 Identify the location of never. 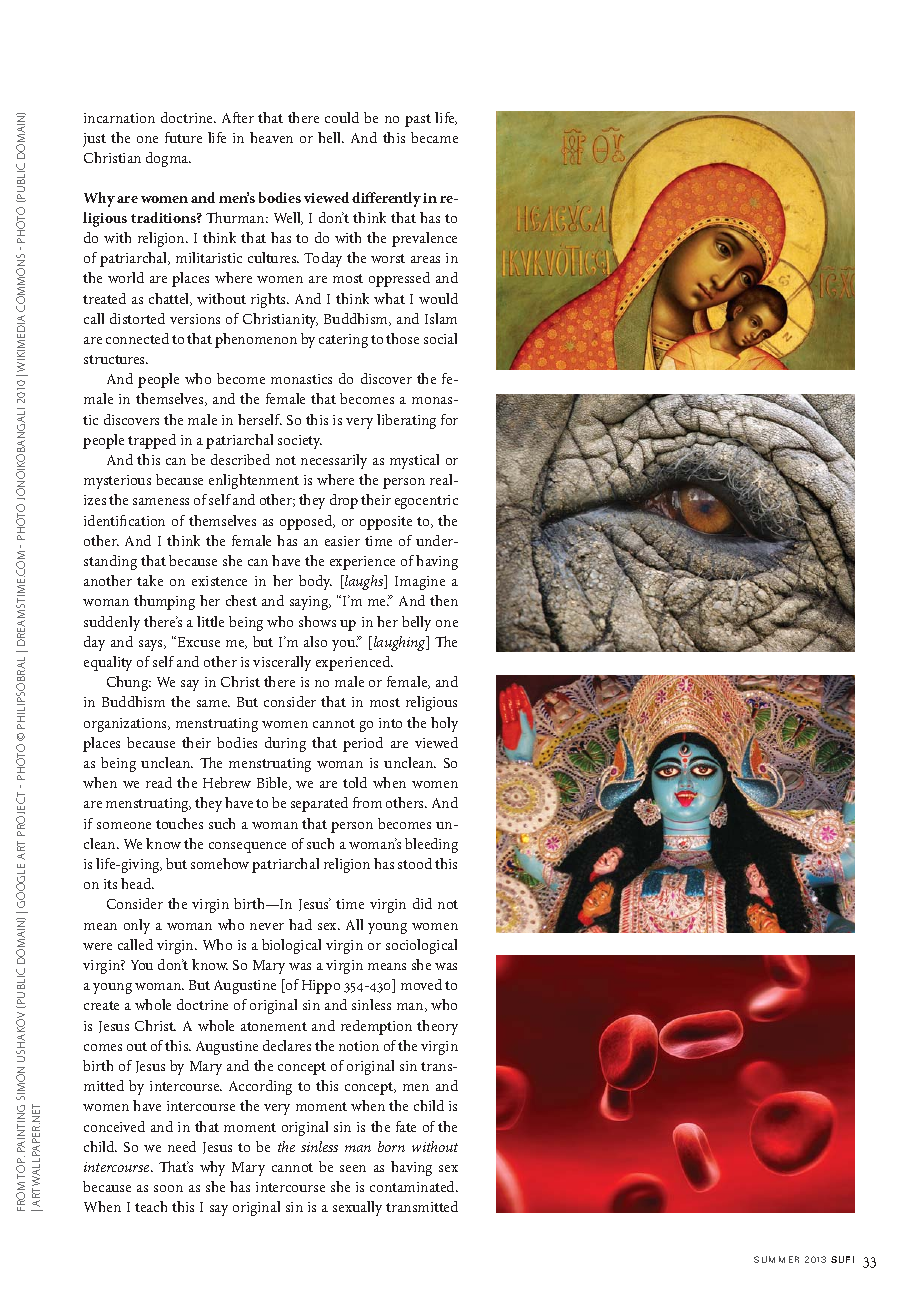
(267, 926).
